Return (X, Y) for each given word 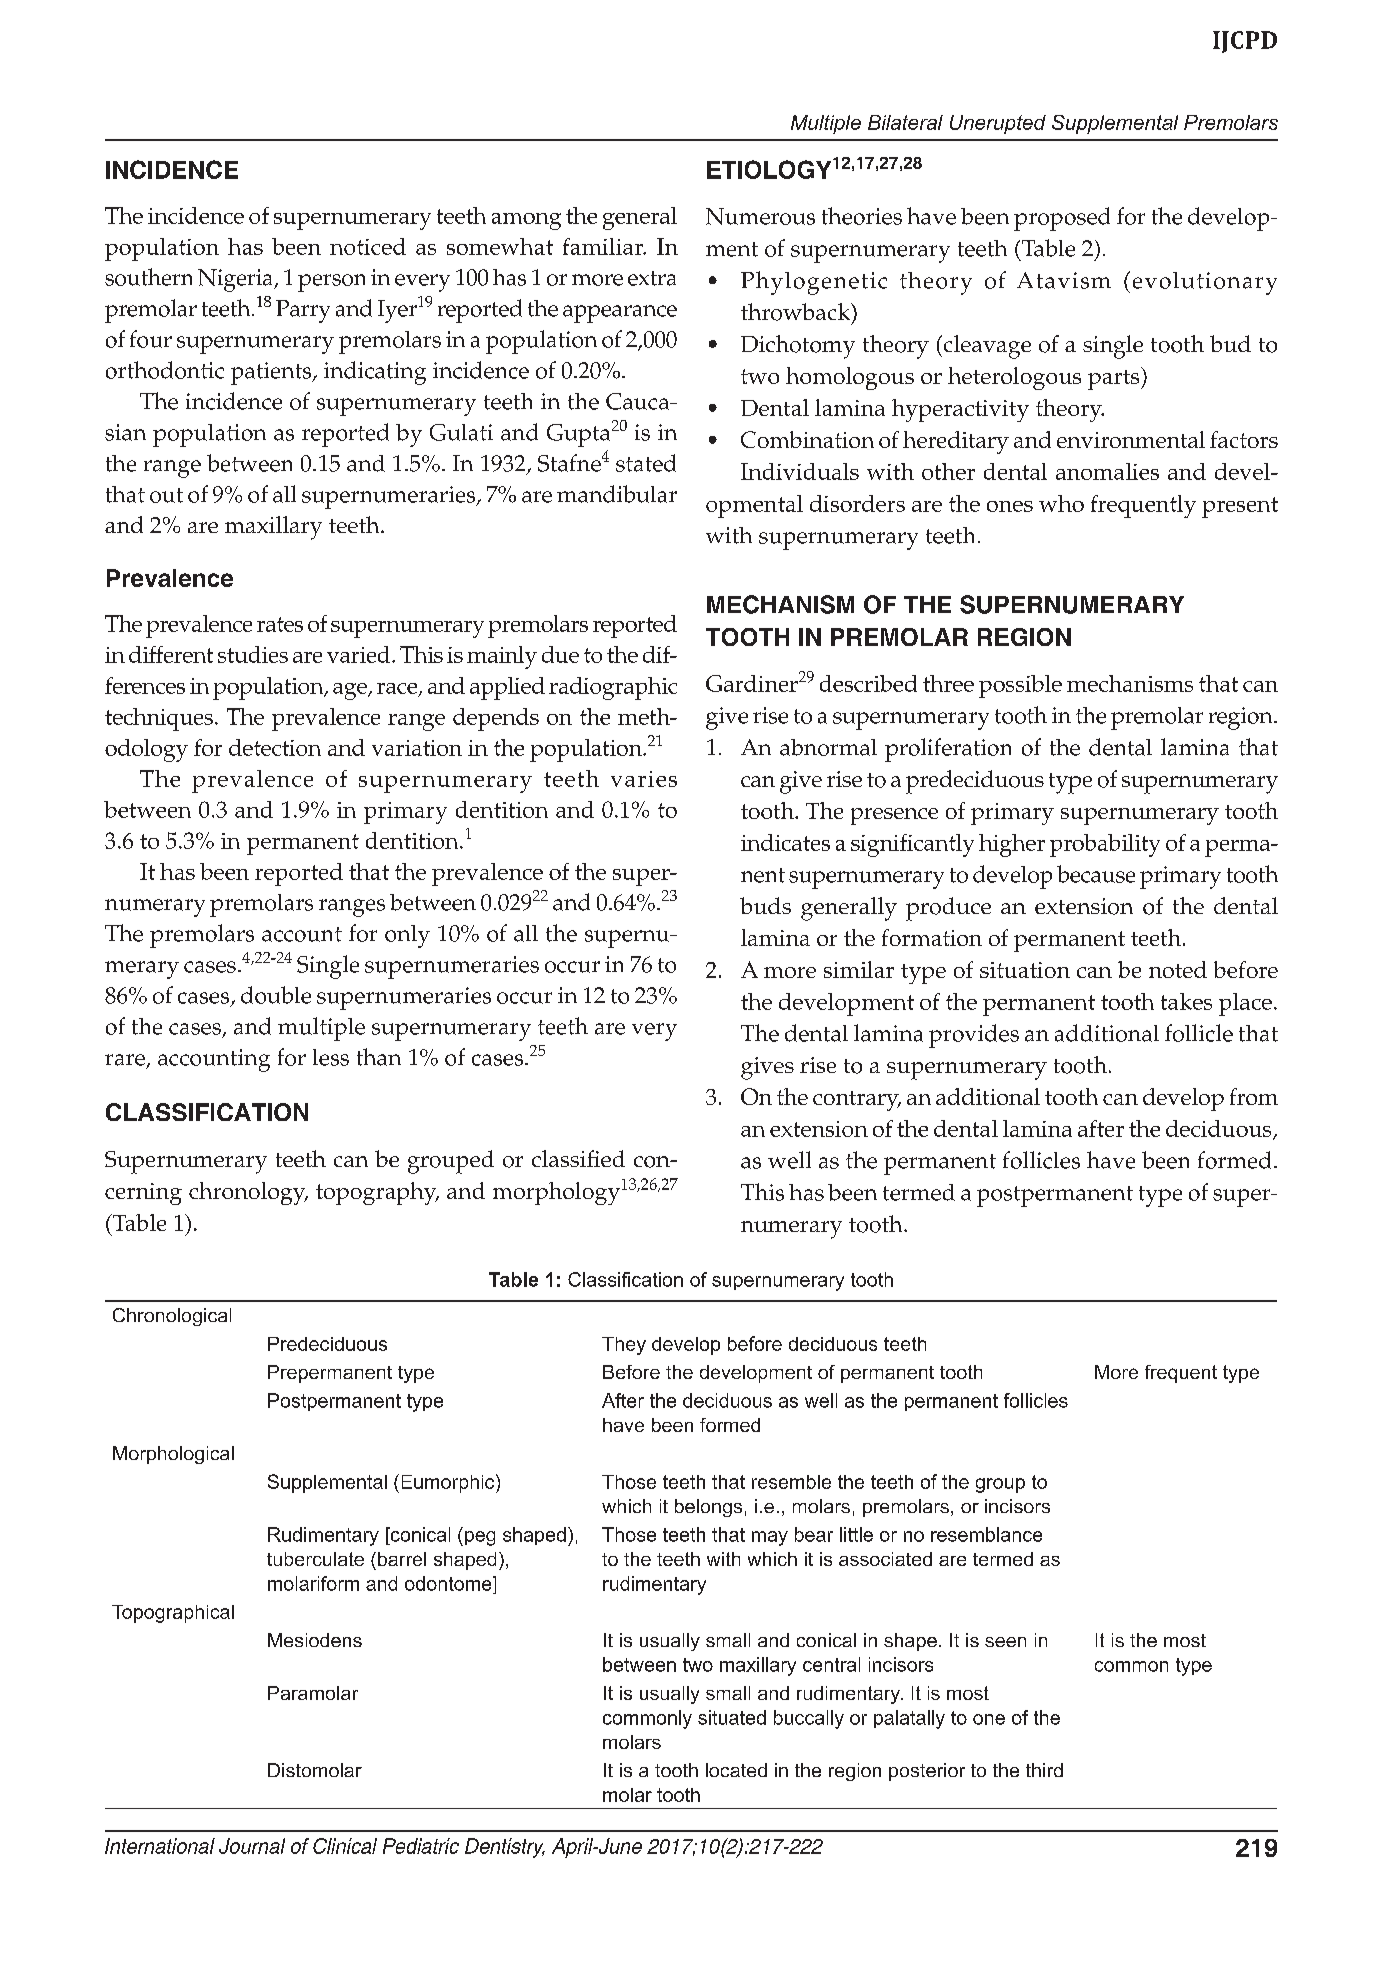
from (1254, 1096)
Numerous (760, 216)
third (1044, 1770)
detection (275, 747)
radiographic (613, 688)
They (624, 1346)
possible (1020, 686)
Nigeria (237, 280)
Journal (252, 1846)
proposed (1062, 219)
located (736, 1770)
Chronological (172, 1317)
